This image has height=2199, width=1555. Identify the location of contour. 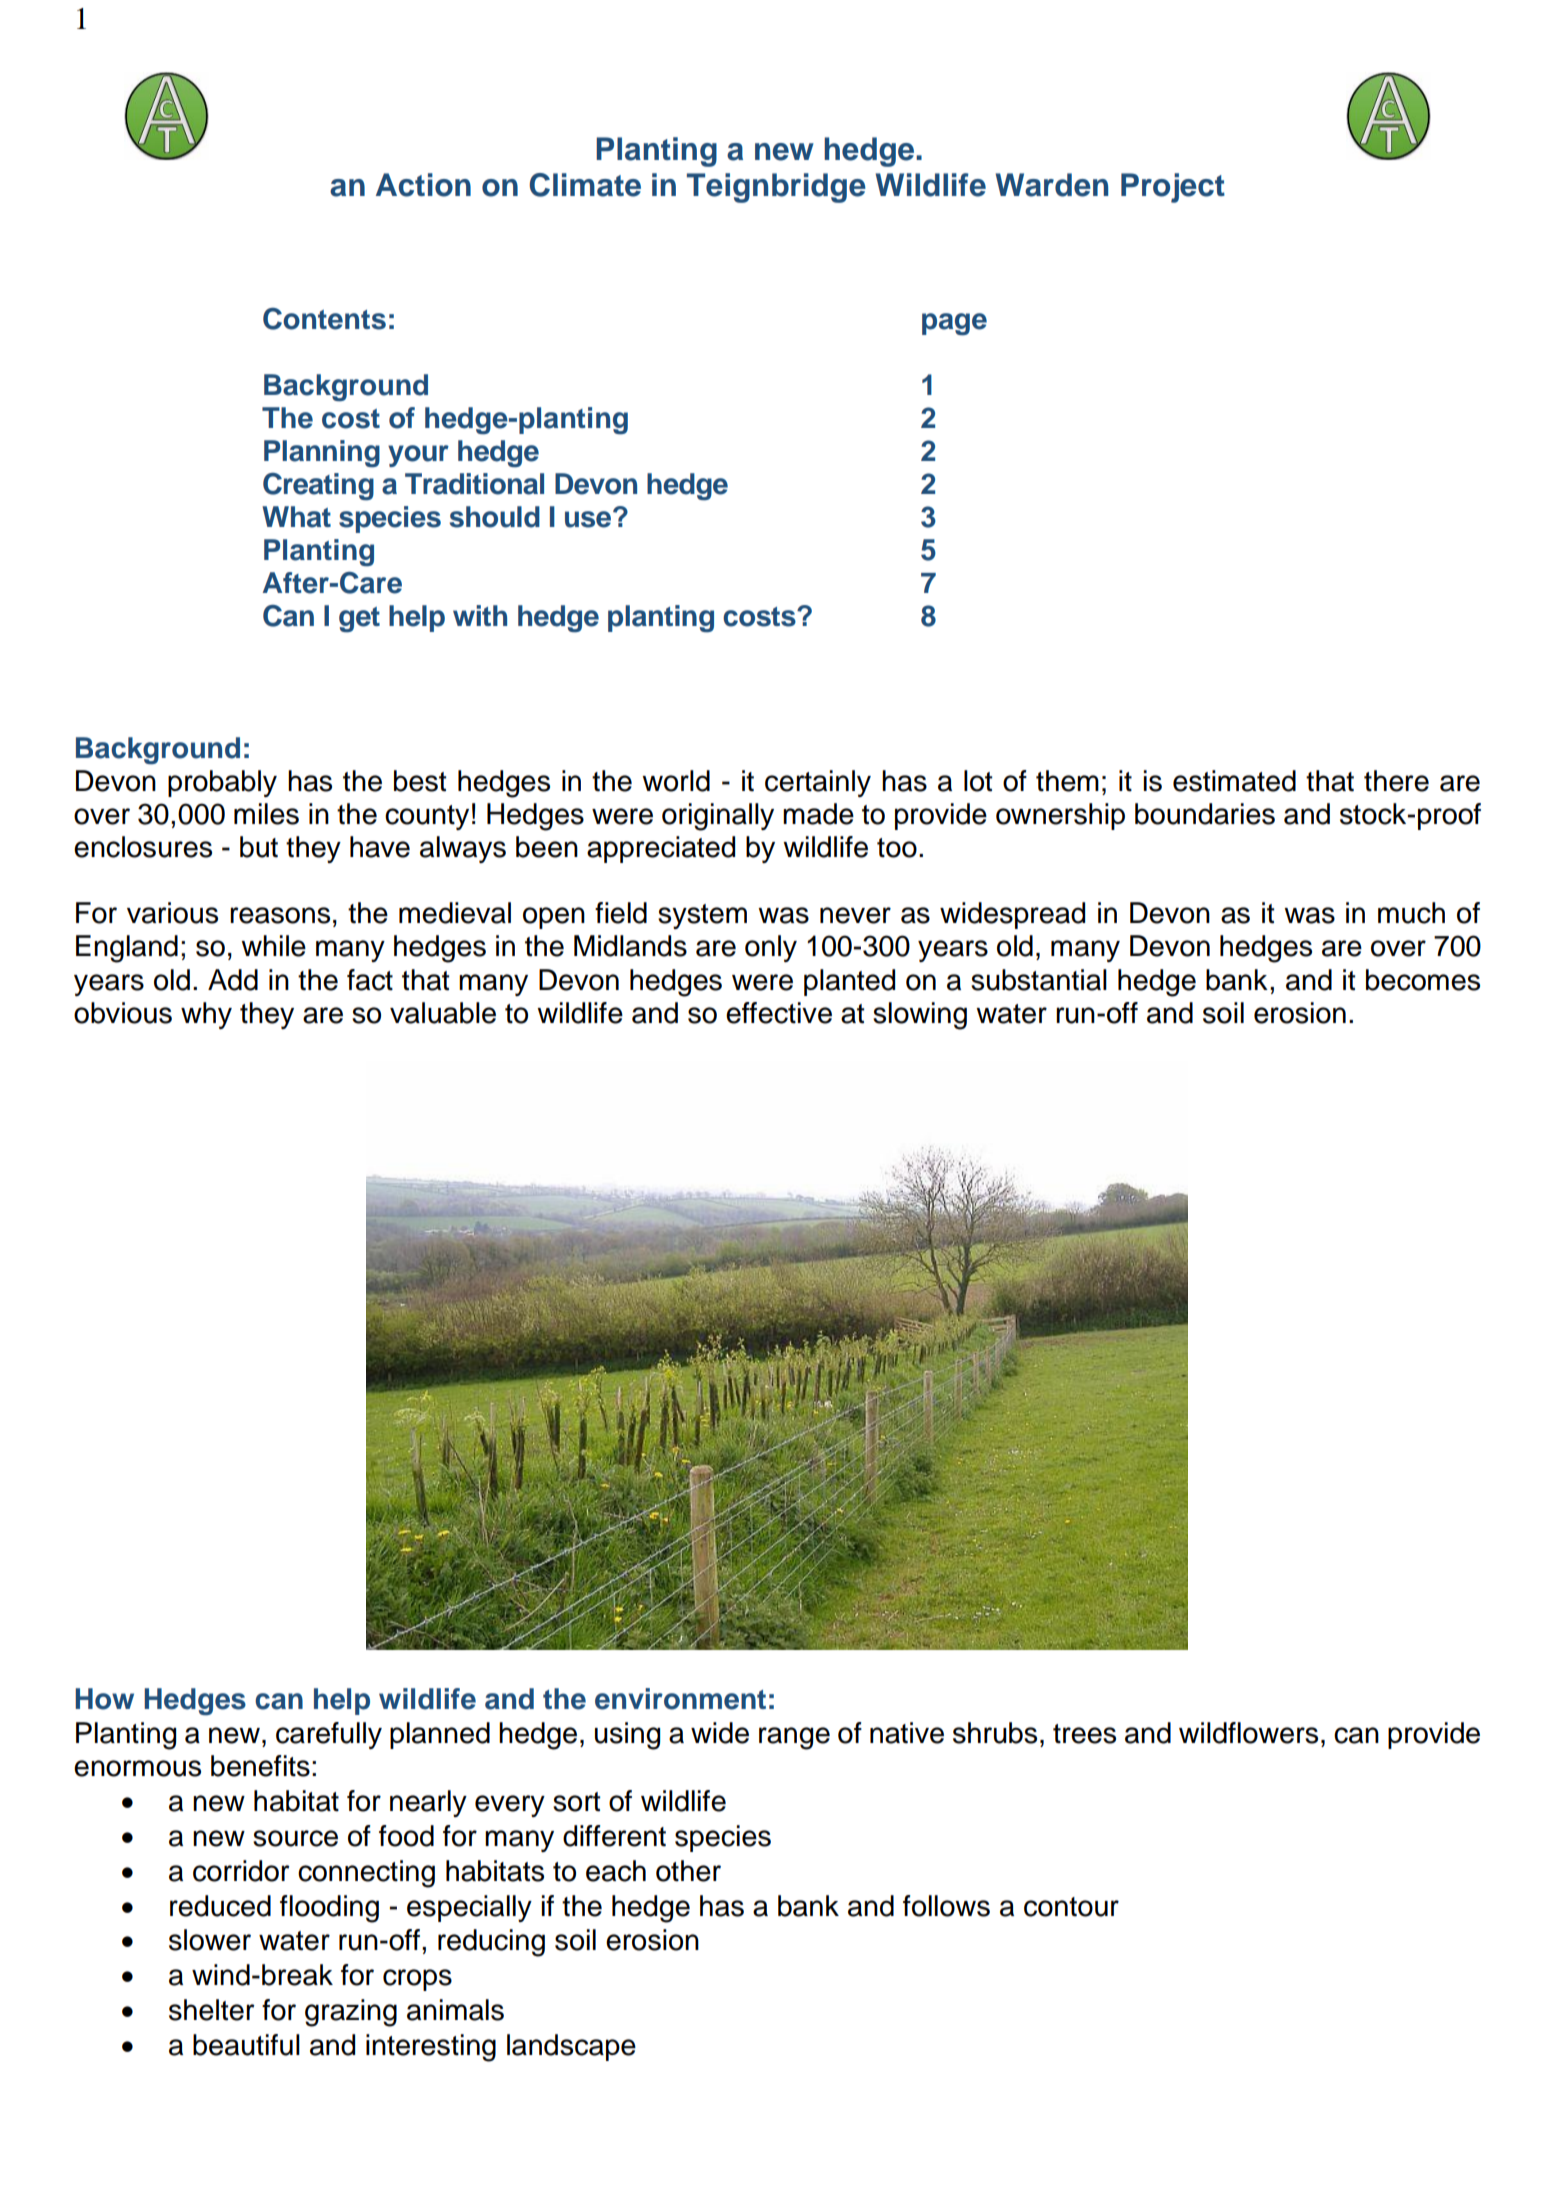
(1071, 1907).
